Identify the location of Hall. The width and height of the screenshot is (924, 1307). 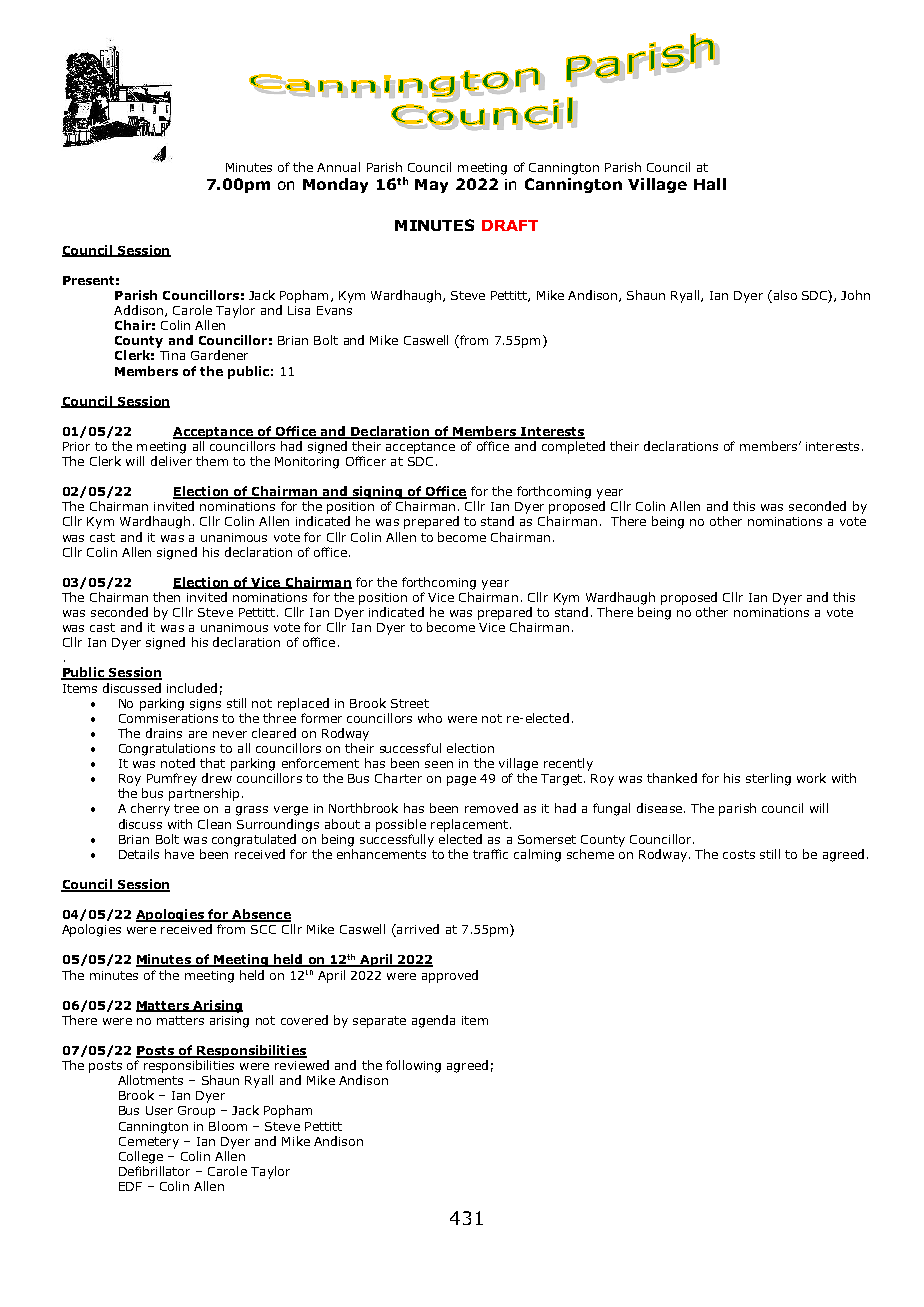
(710, 184).
